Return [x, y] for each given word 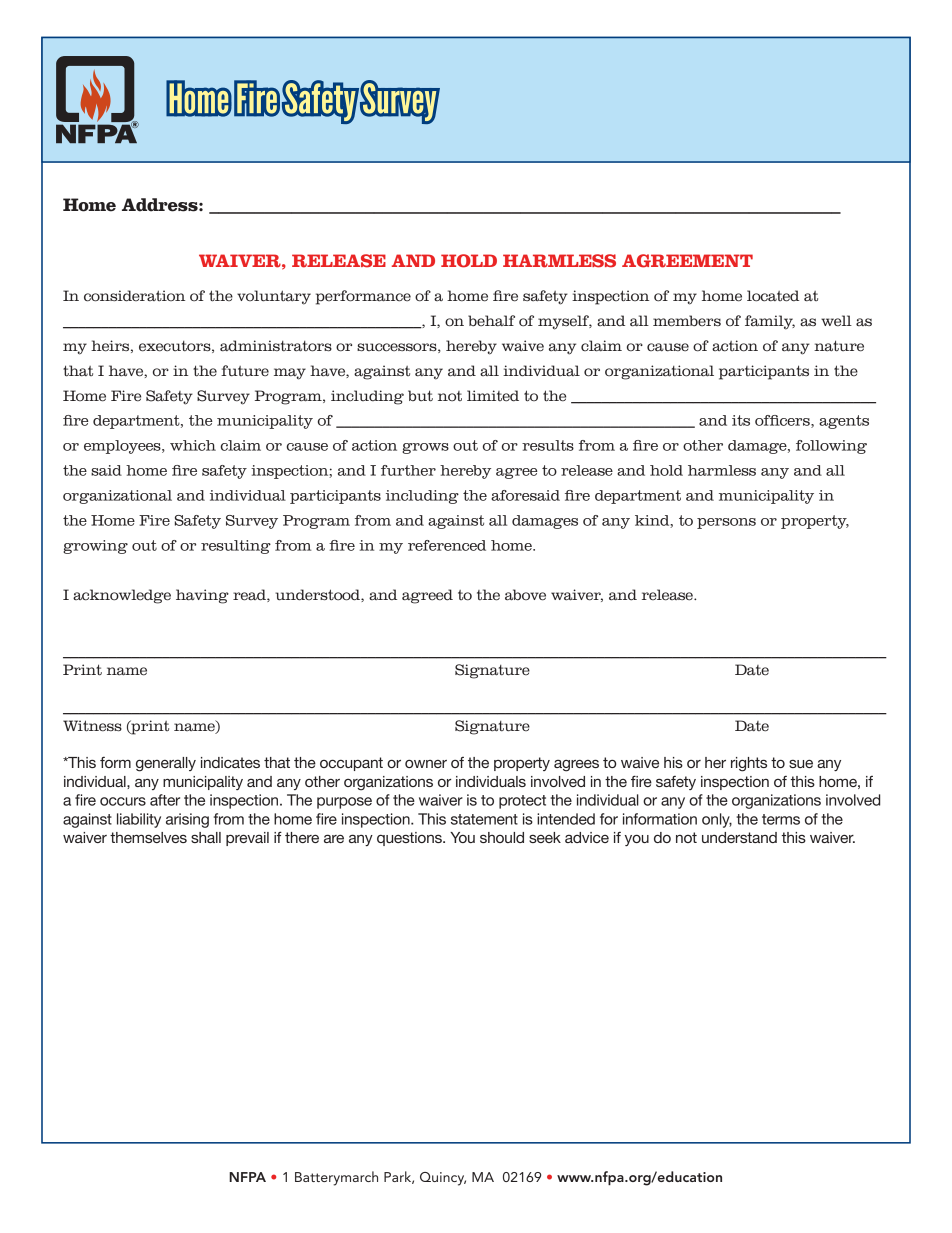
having [202, 596]
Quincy [443, 1179]
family [770, 322]
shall [206, 837]
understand [739, 837]
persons [726, 523]
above [525, 595]
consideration [134, 296]
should [502, 837]
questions [410, 839]
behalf [491, 321]
